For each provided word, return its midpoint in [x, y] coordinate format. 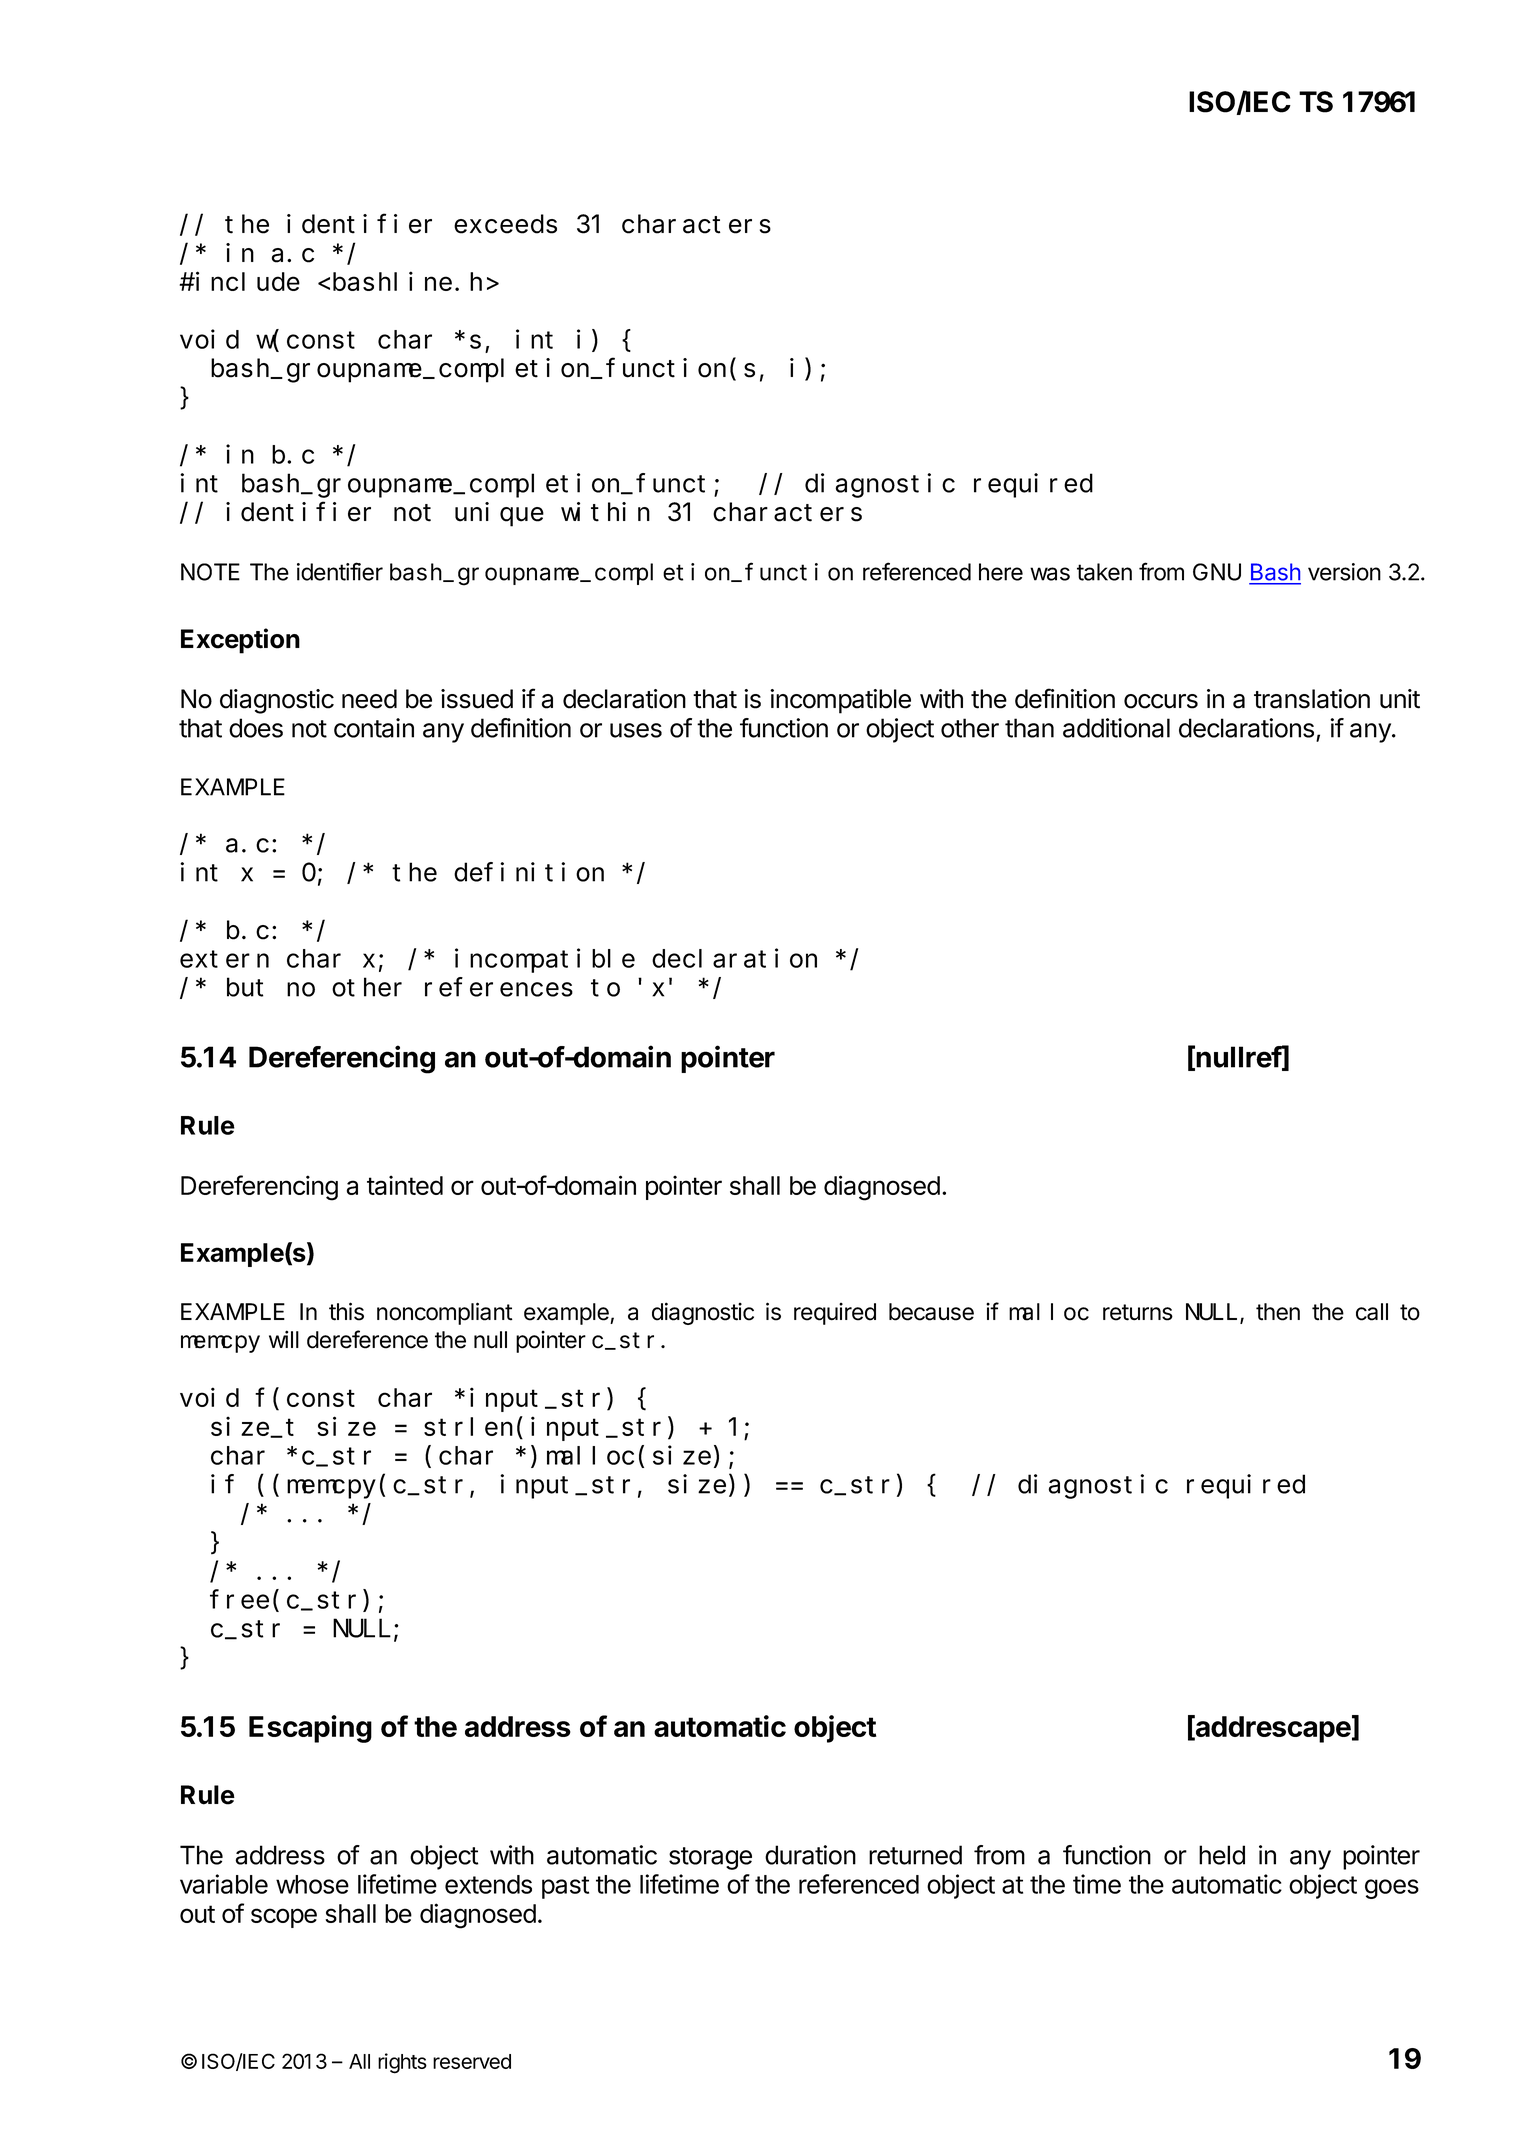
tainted [405, 1185]
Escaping [310, 1729]
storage [710, 1858]
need [369, 699]
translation [1312, 699]
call [1372, 1312]
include [248, 281]
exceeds [505, 224]
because [931, 1312]
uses [636, 730]
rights [402, 2063]
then [1278, 1312]
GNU [1217, 572]
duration [810, 1855]
